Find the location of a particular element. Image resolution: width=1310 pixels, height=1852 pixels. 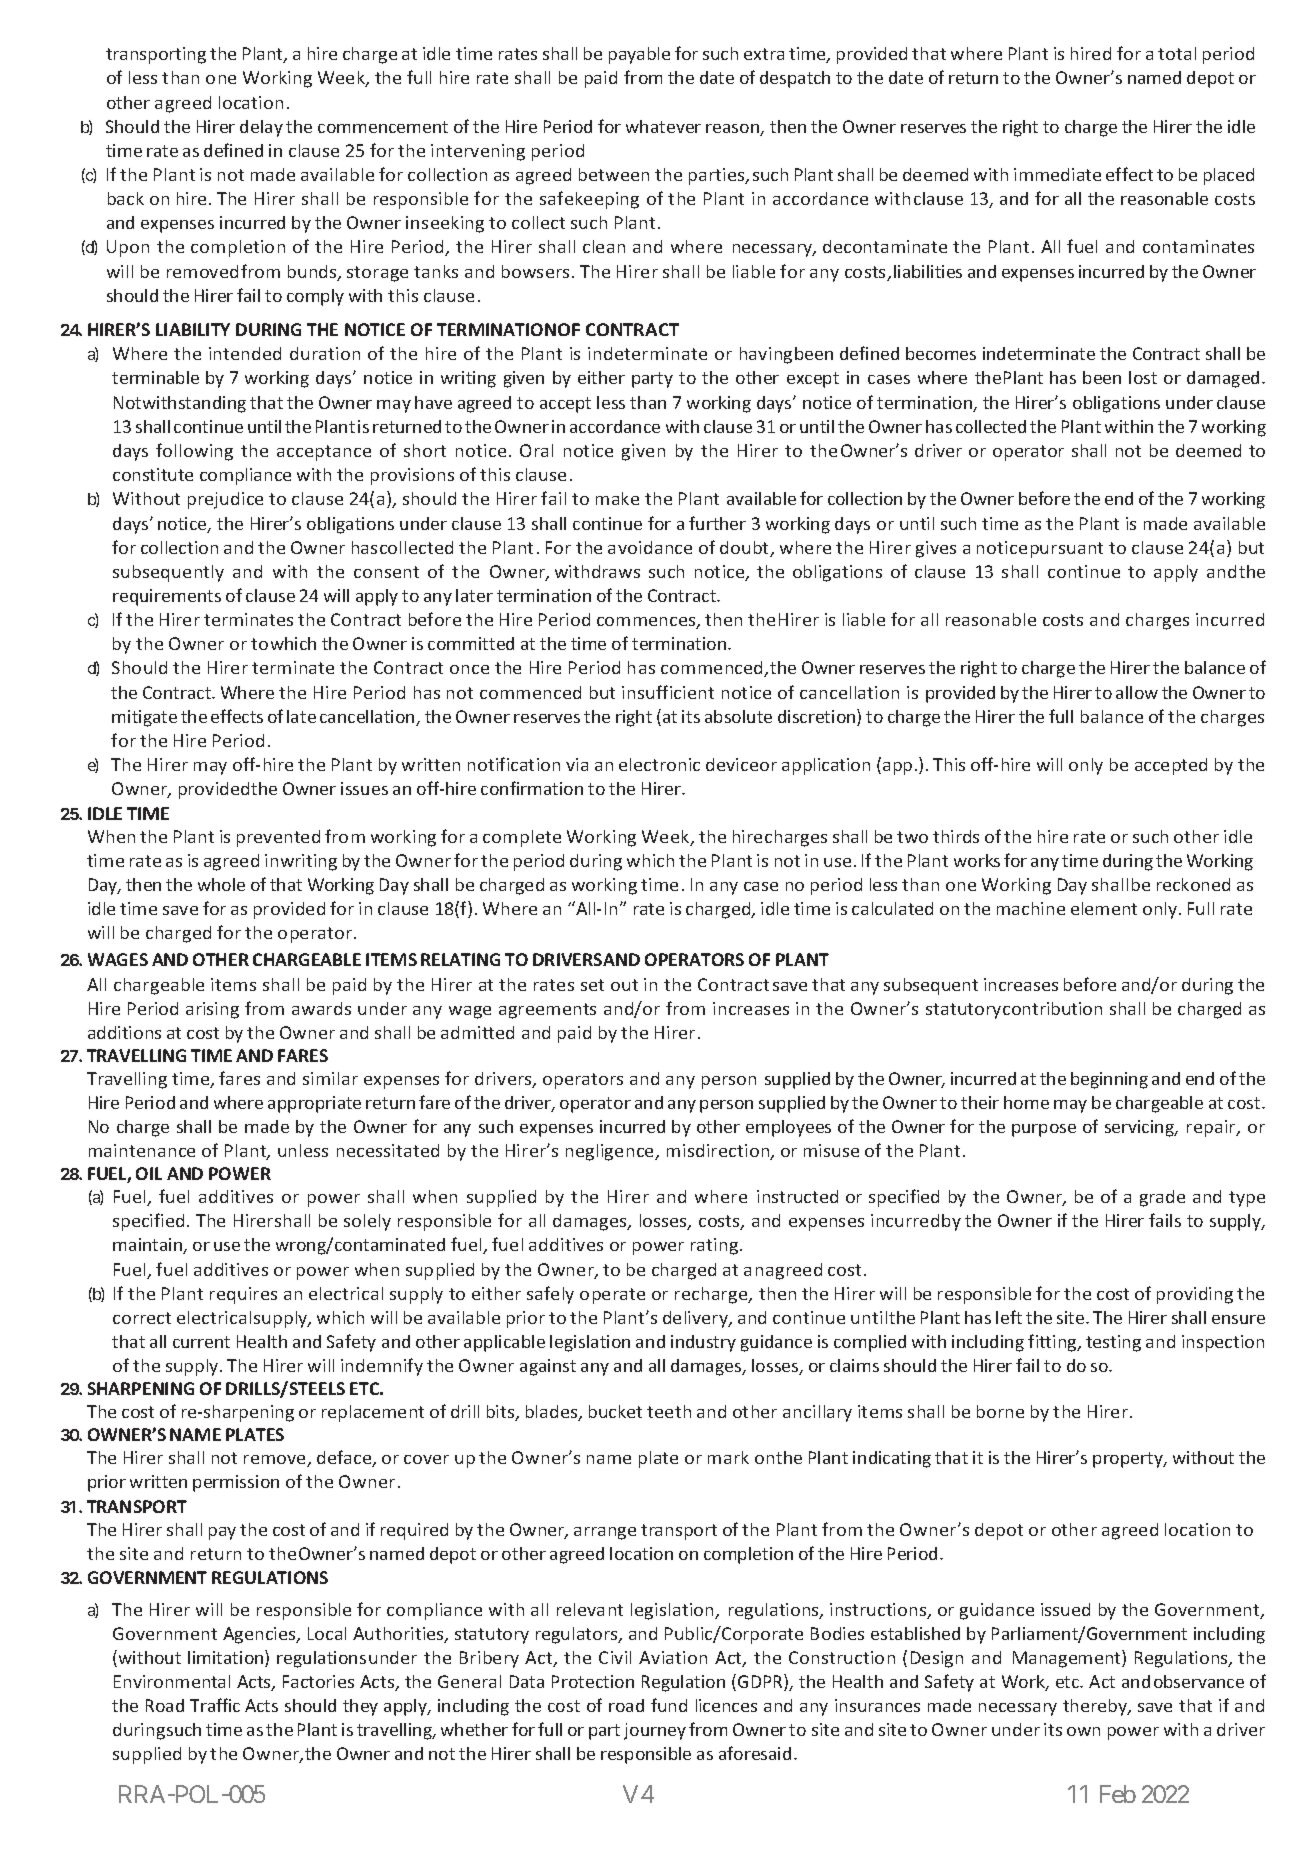

Traffic is located at coordinates (215, 1705).
